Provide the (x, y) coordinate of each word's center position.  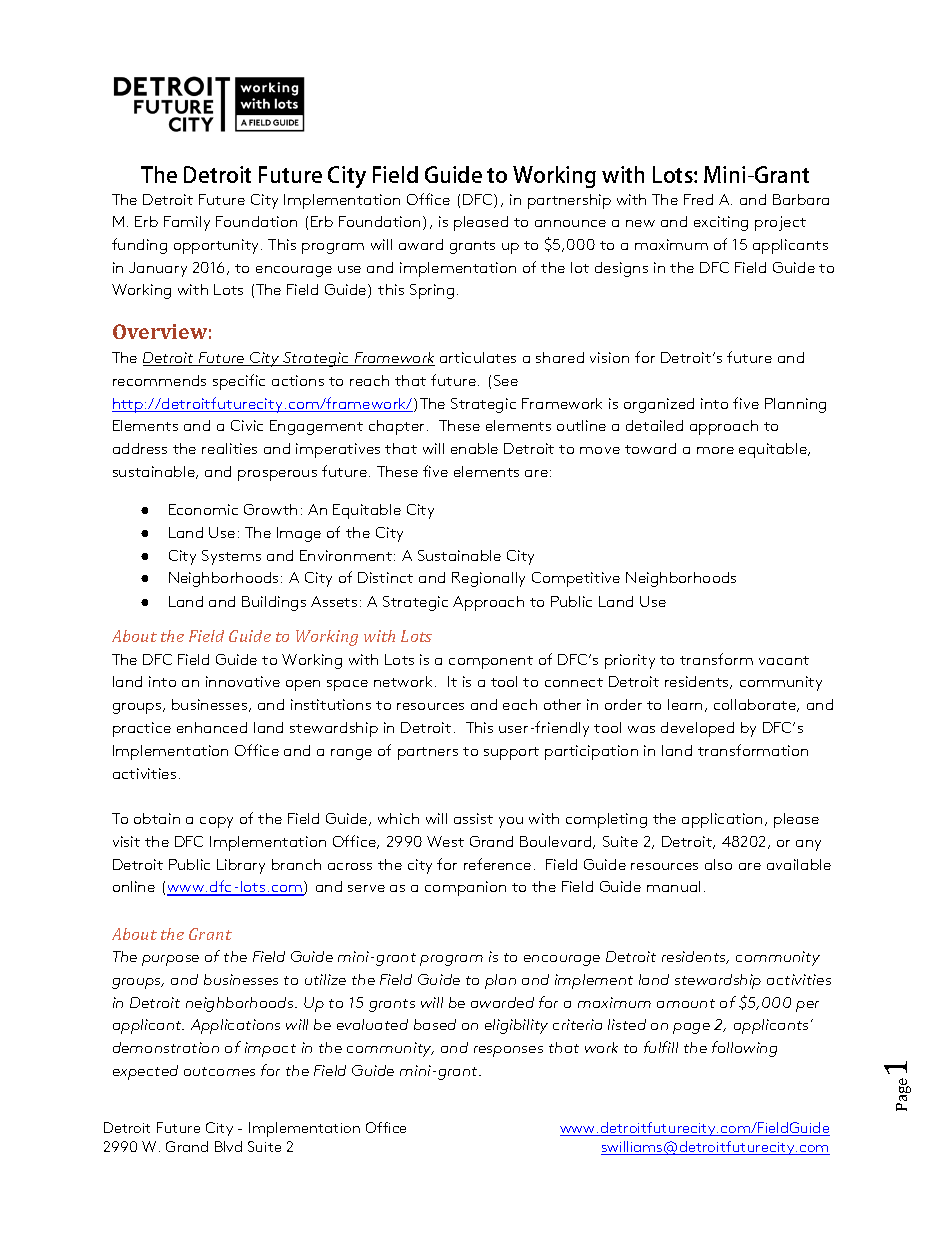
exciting (721, 223)
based (435, 1024)
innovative (243, 681)
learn (685, 704)
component (491, 662)
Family (187, 223)
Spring (432, 291)
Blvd (228, 1146)
